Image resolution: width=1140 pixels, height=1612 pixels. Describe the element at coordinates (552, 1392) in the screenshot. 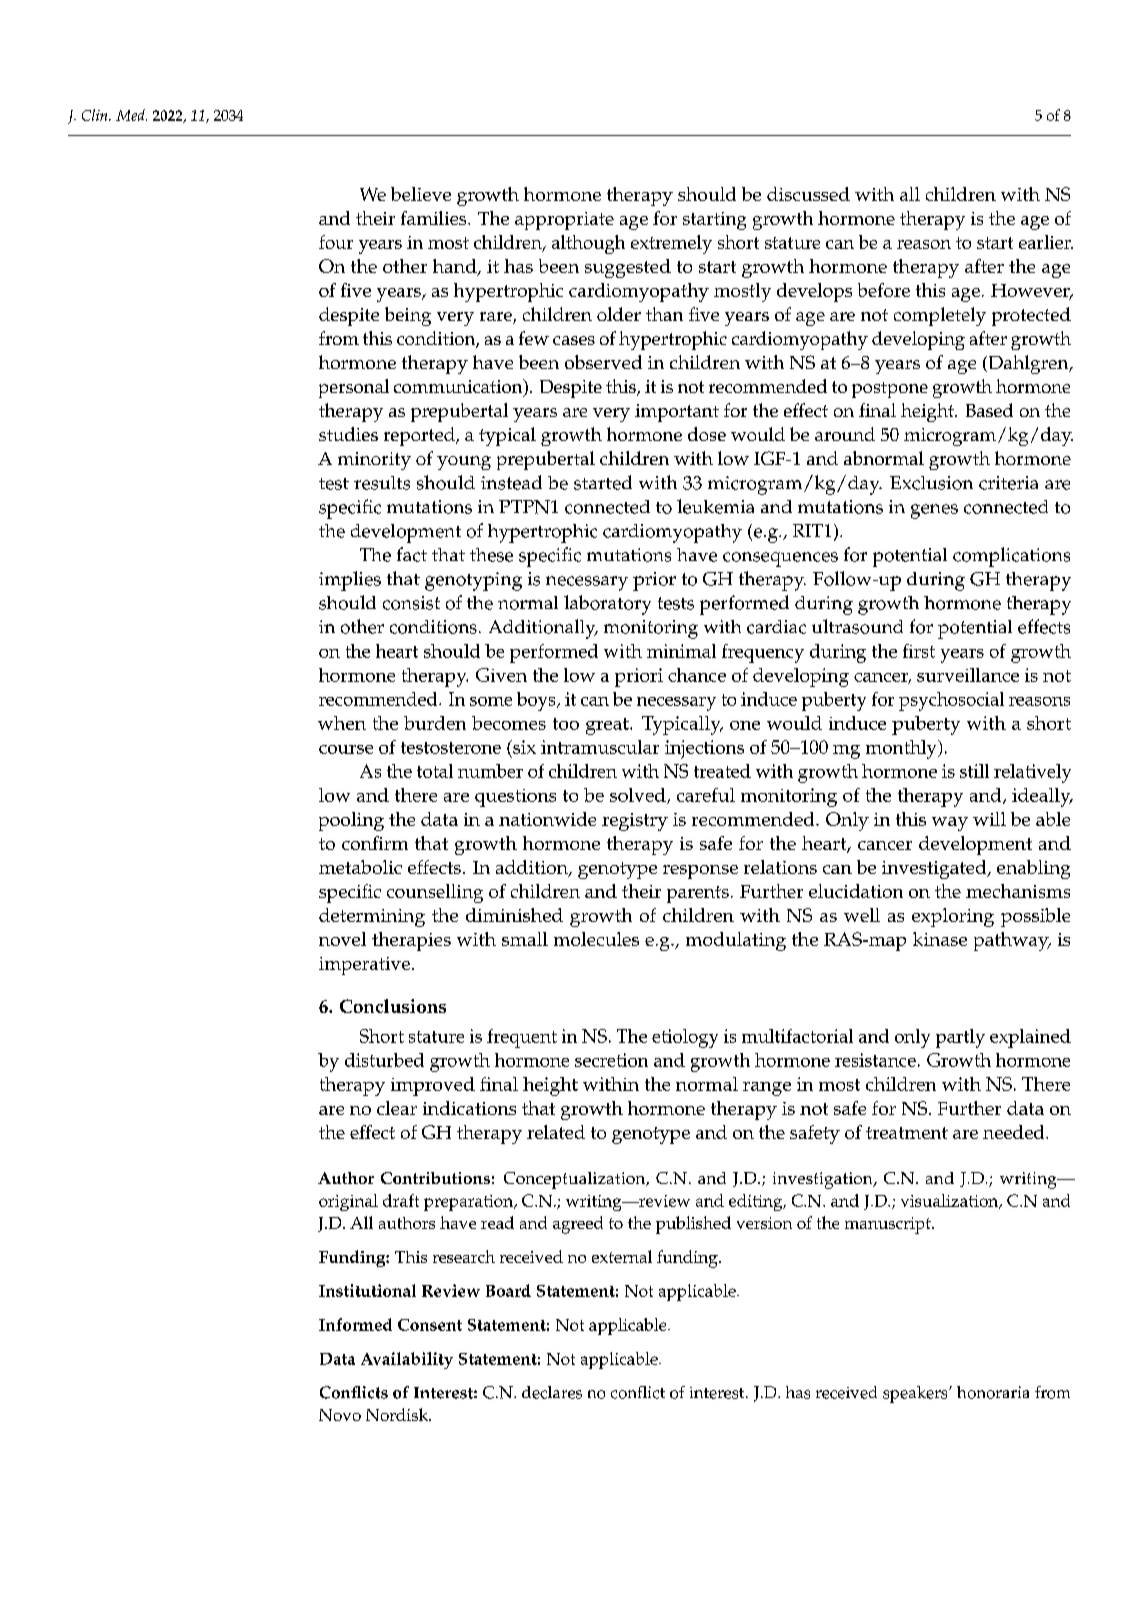

I see `declares` at that location.
